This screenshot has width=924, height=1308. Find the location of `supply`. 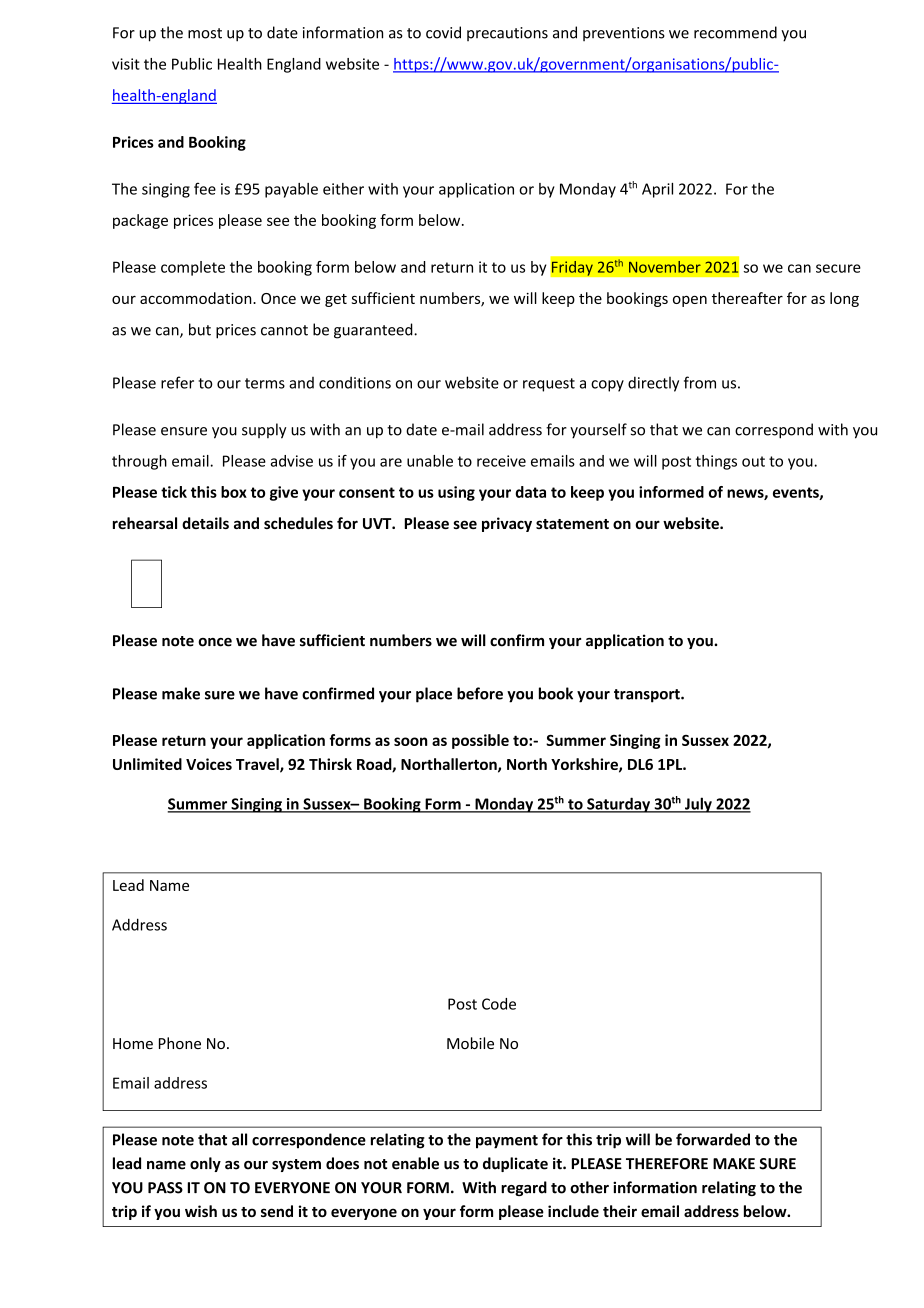

supply is located at coordinates (264, 431).
